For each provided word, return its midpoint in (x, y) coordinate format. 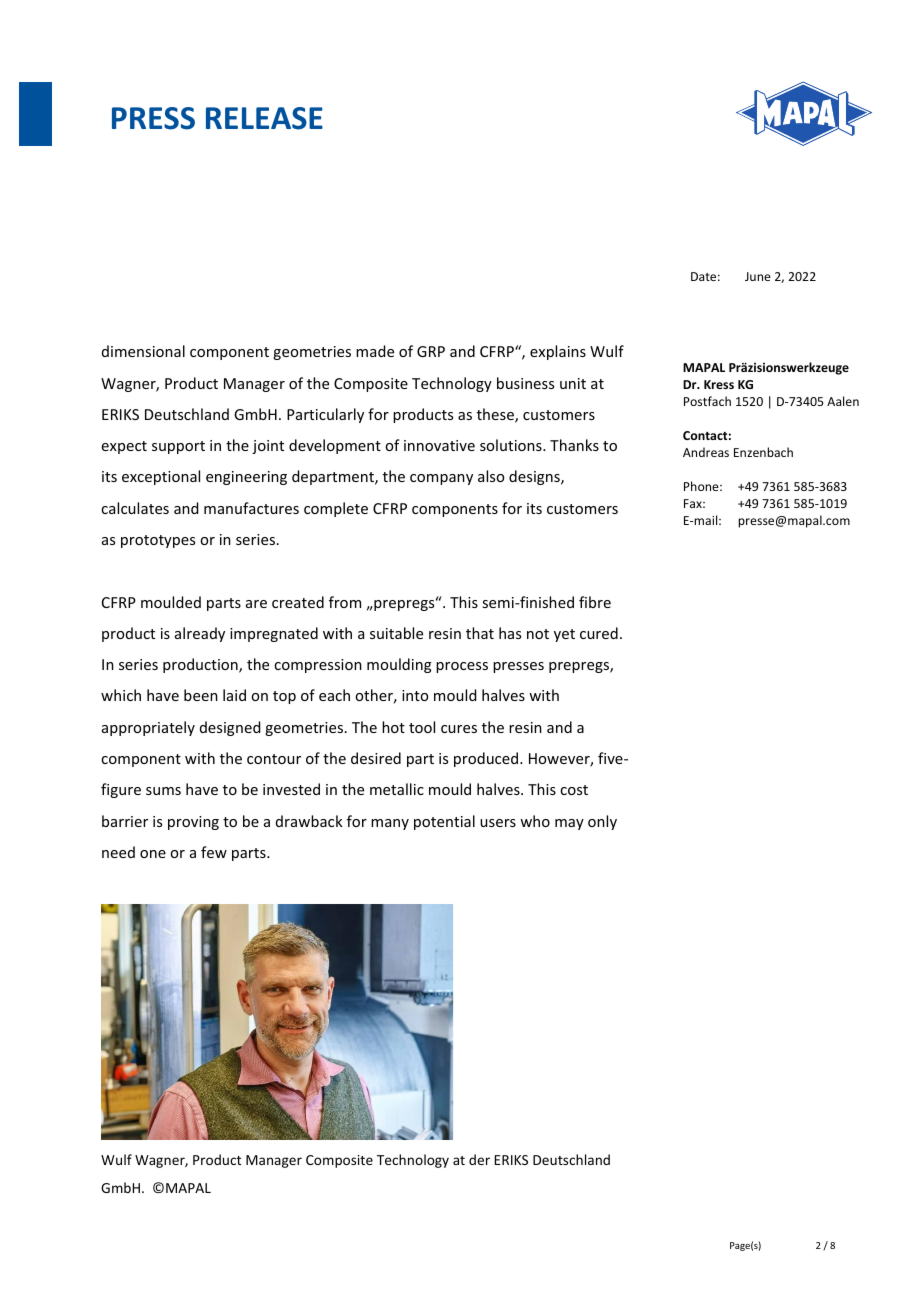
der (479, 1159)
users (498, 823)
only (602, 822)
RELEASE (264, 118)
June (758, 276)
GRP (431, 351)
